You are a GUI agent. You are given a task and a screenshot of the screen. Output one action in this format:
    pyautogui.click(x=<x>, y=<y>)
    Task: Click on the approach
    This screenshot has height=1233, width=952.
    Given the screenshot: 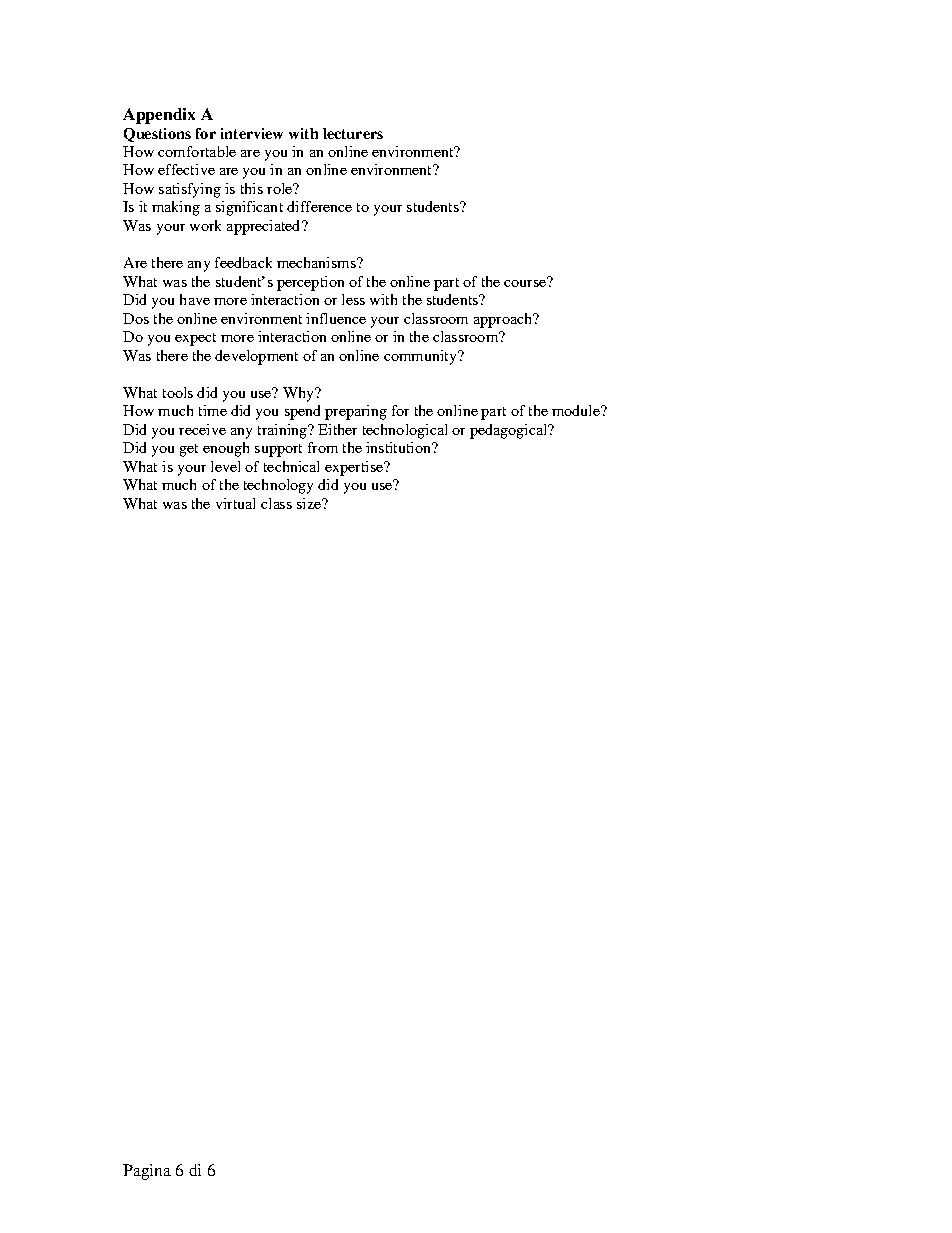 What is the action you would take?
    pyautogui.click(x=504, y=320)
